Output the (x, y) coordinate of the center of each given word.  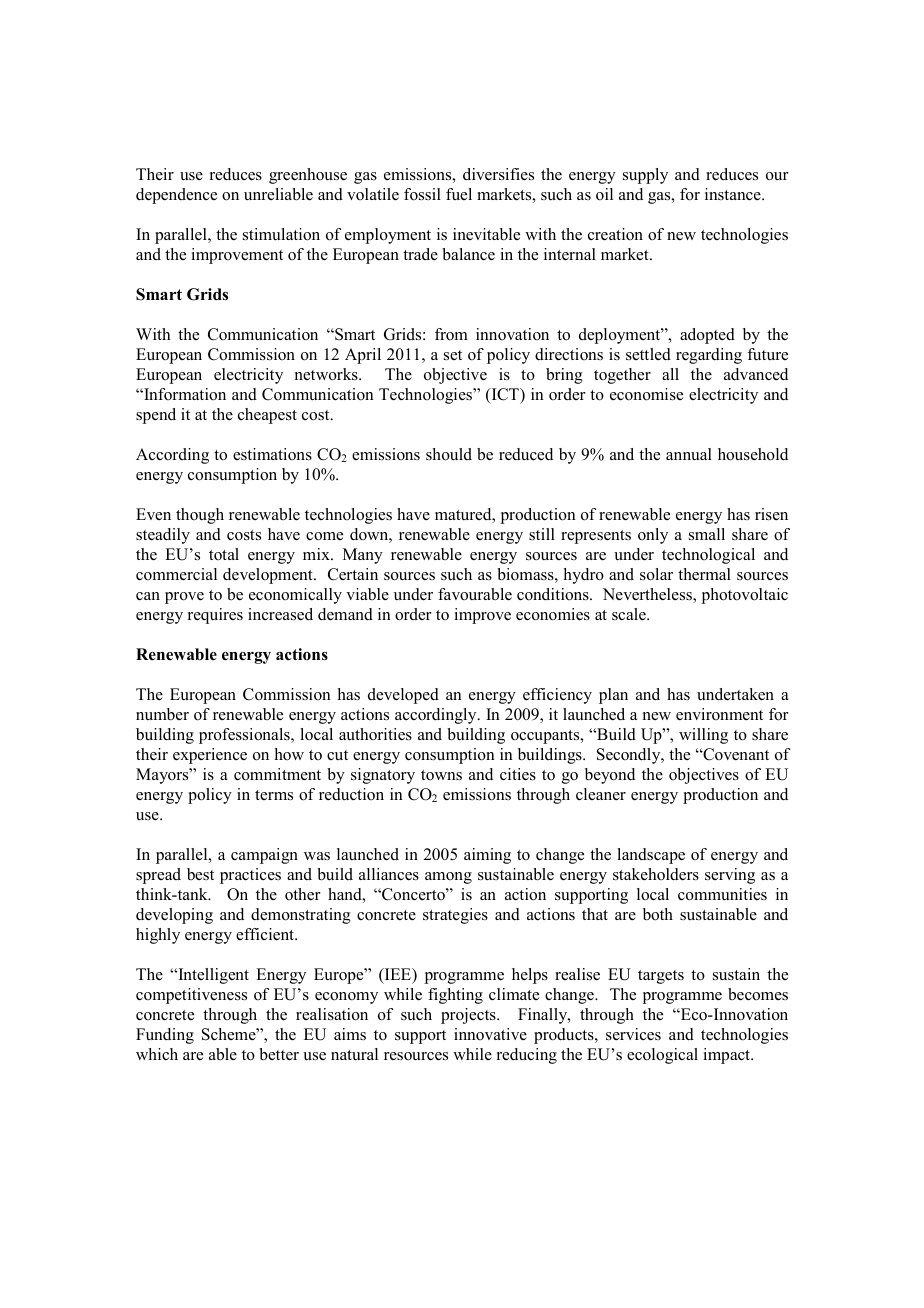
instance (734, 194)
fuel (459, 194)
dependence (176, 196)
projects (469, 1016)
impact (727, 1056)
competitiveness (191, 996)
